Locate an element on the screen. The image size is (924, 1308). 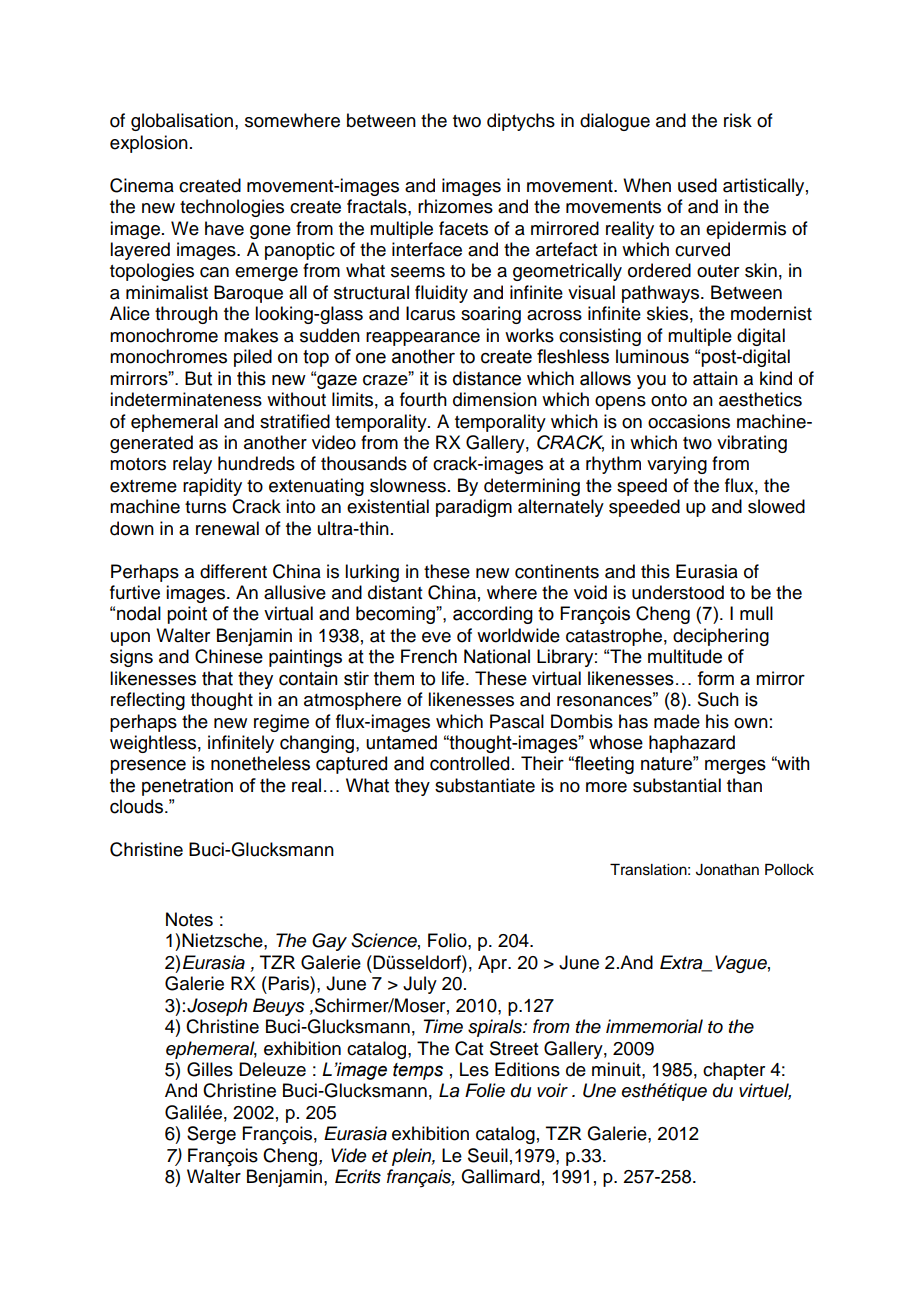
Folio is located at coordinates (448, 940).
